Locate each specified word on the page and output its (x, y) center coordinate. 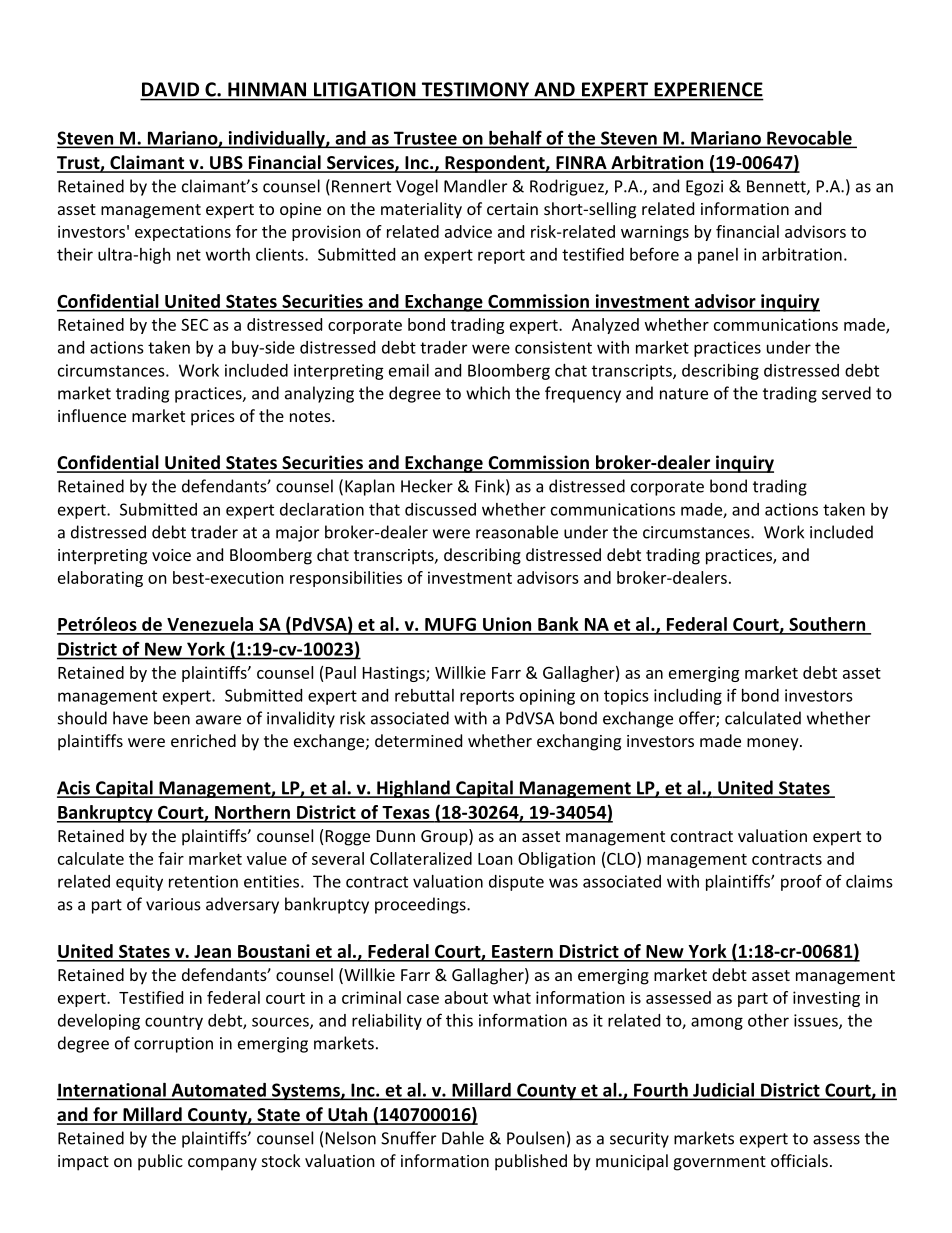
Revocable (809, 139)
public (160, 1162)
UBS (226, 164)
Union (507, 625)
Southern (827, 625)
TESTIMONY (475, 89)
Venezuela (210, 625)
